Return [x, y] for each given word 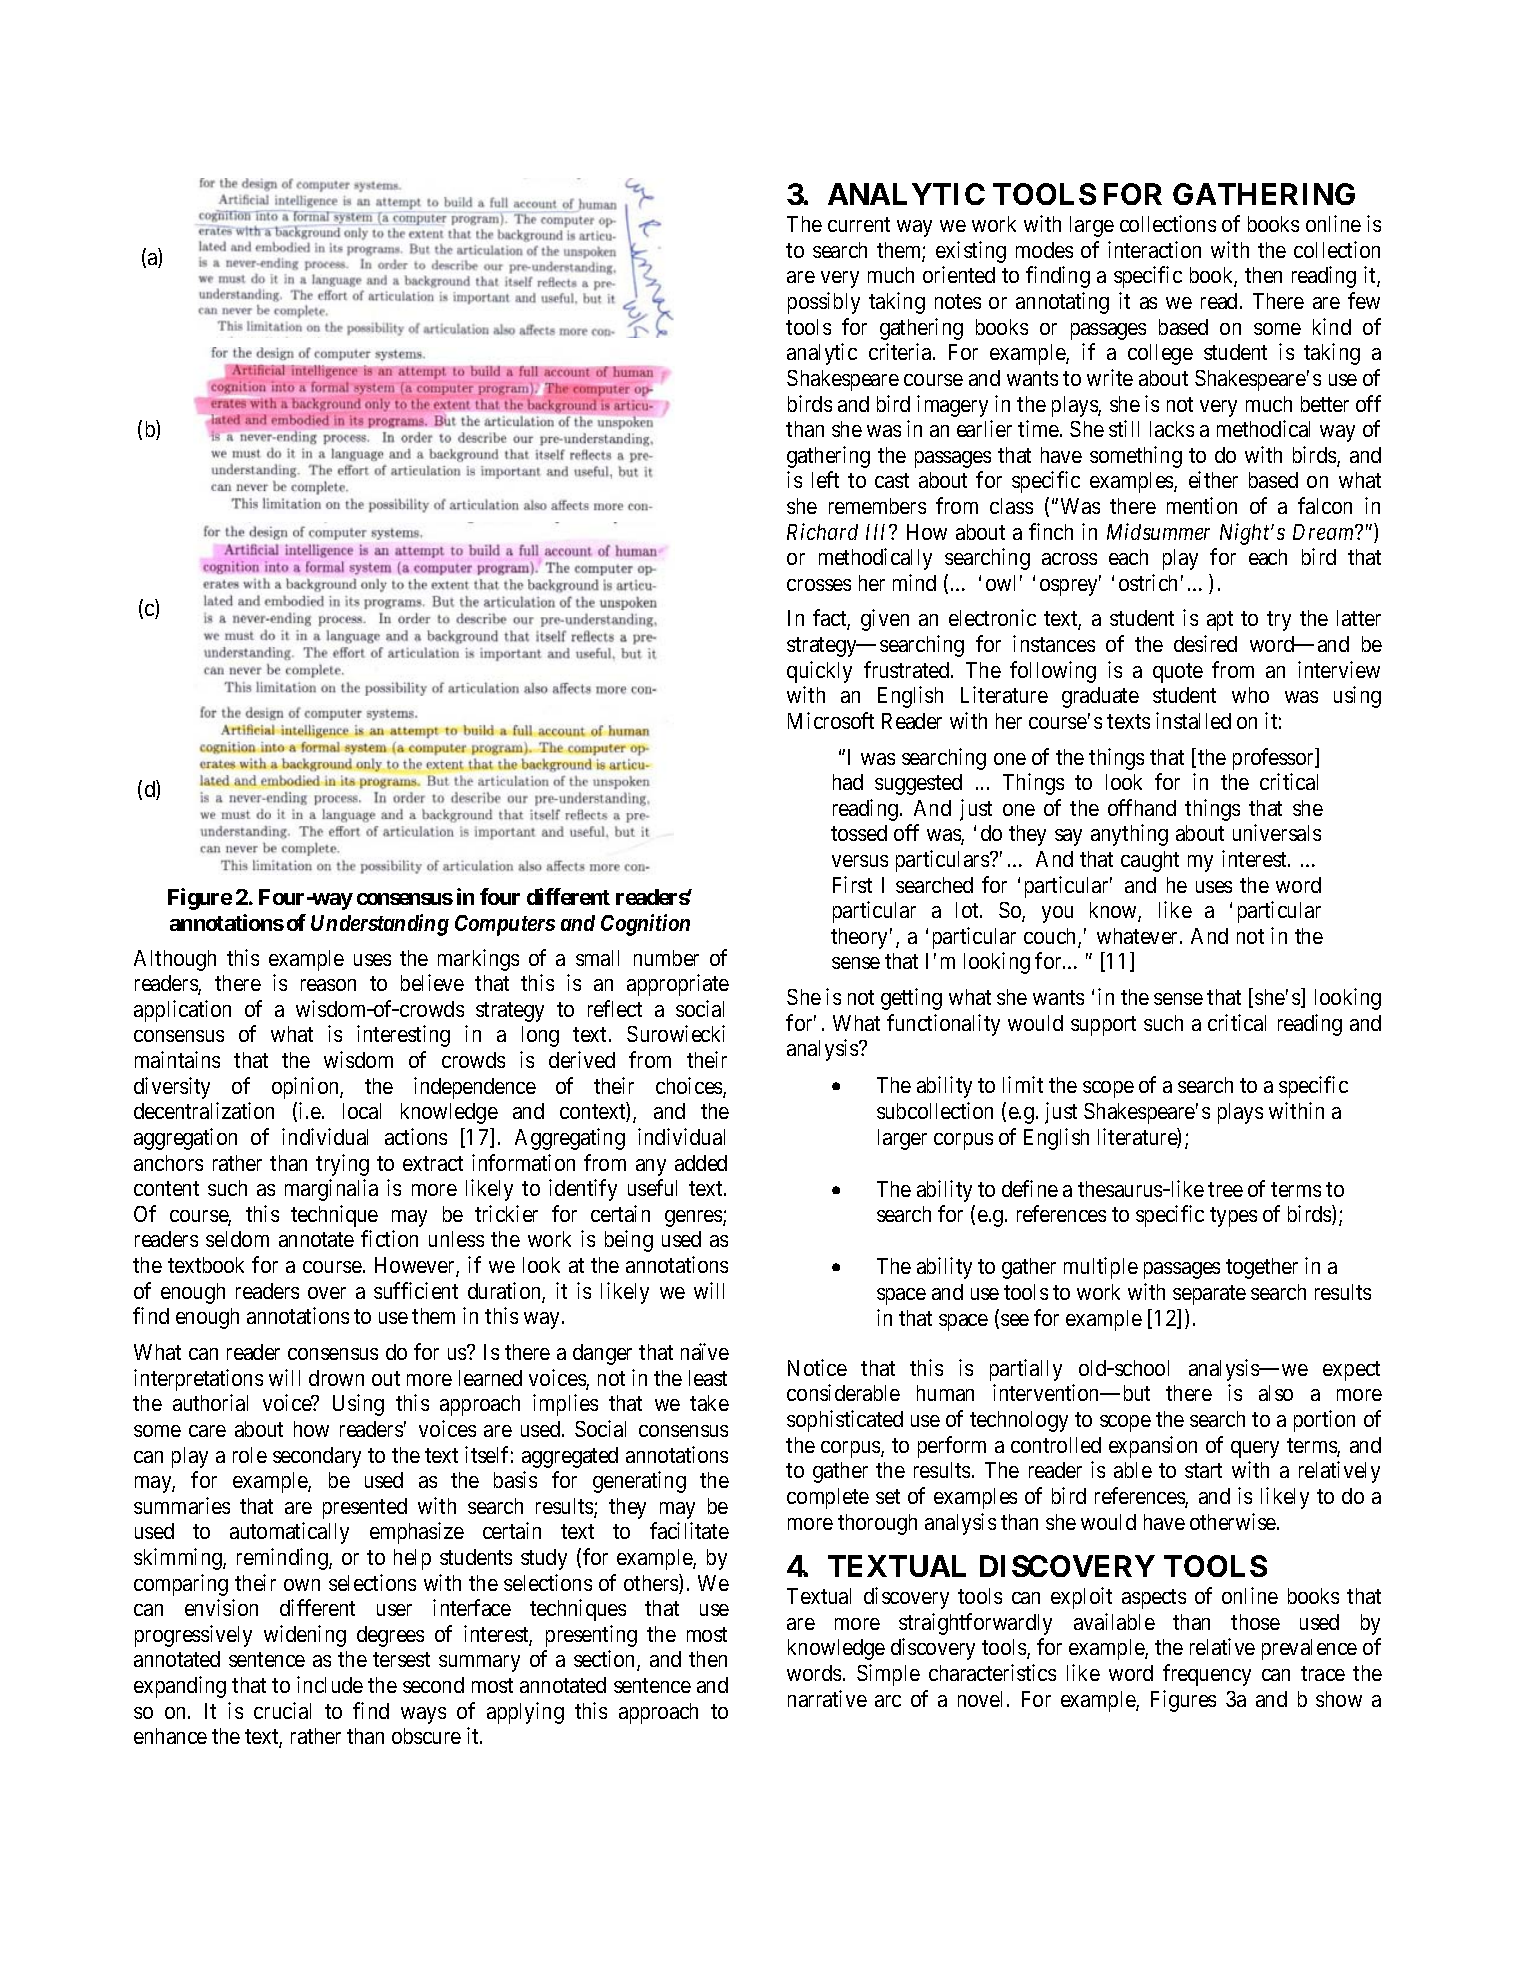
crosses [819, 585]
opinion [306, 1088]
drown [336, 1378]
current [859, 224]
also [1276, 1393]
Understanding [380, 925]
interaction [1154, 249]
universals [1277, 832]
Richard [822, 531]
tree [1225, 1189]
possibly [824, 303]
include [330, 1684]
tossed [859, 833]
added [701, 1163]
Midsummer [1158, 531]
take [709, 1403]
